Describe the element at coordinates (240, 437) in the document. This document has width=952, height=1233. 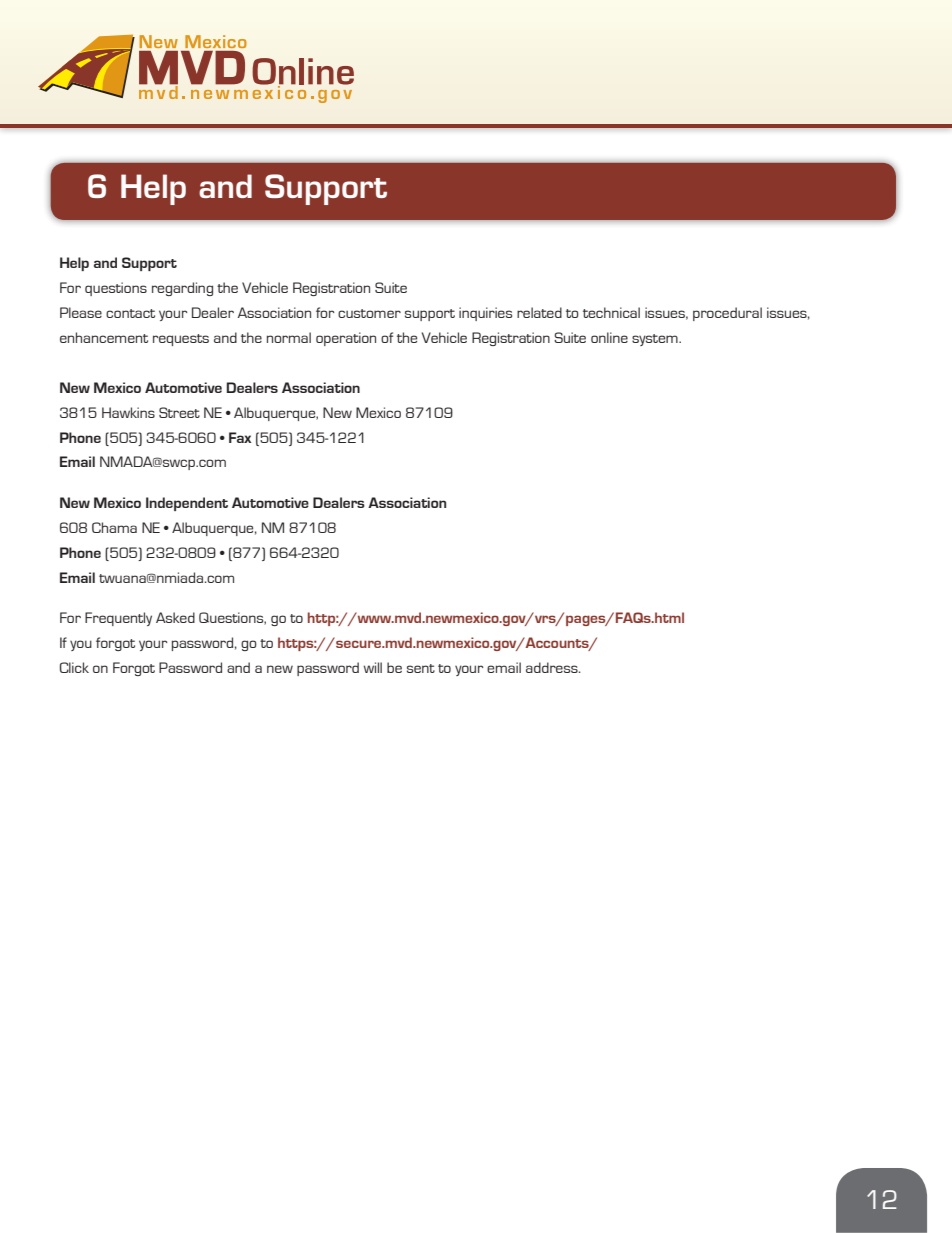
I see `Fax` at that location.
